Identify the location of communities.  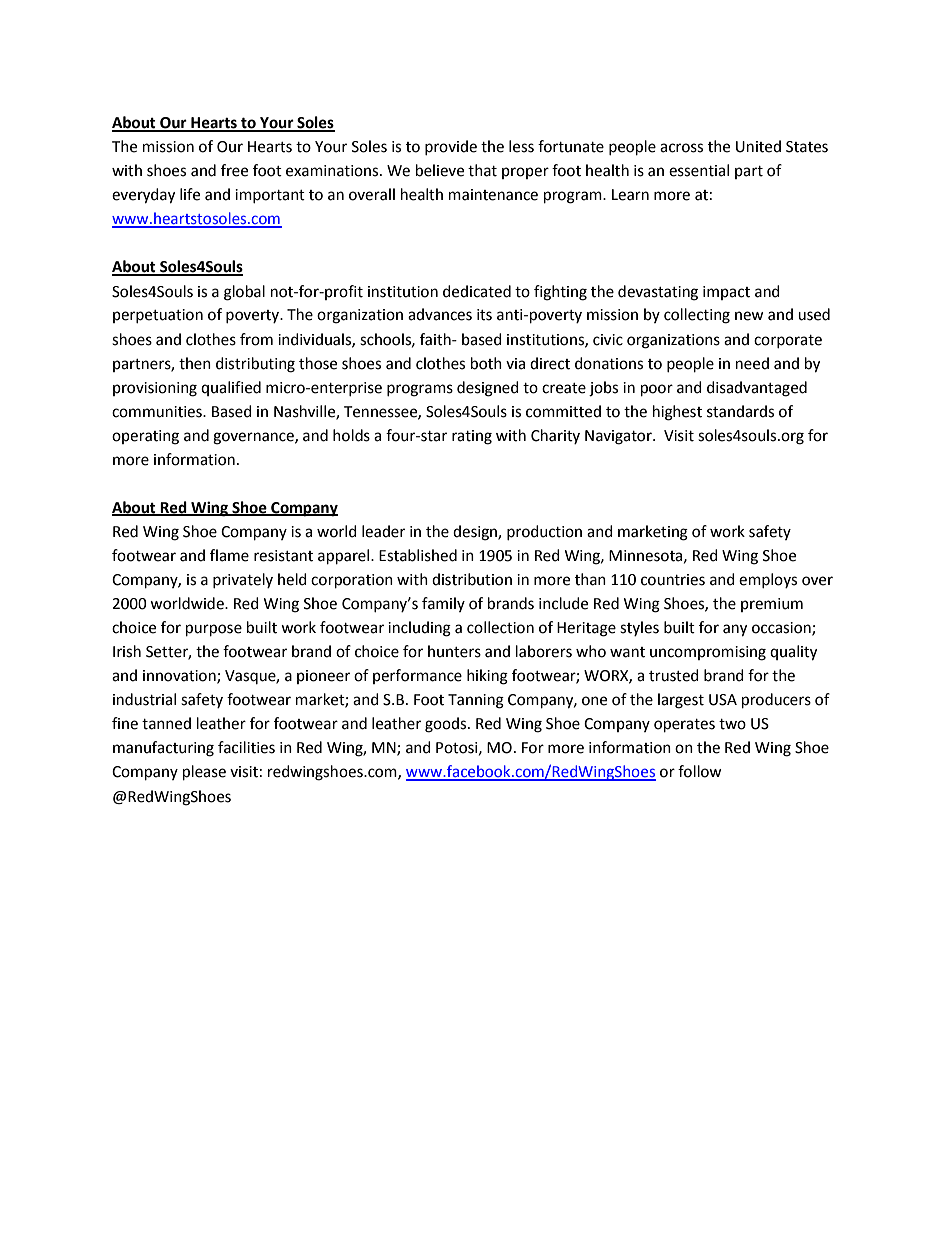
(158, 412).
